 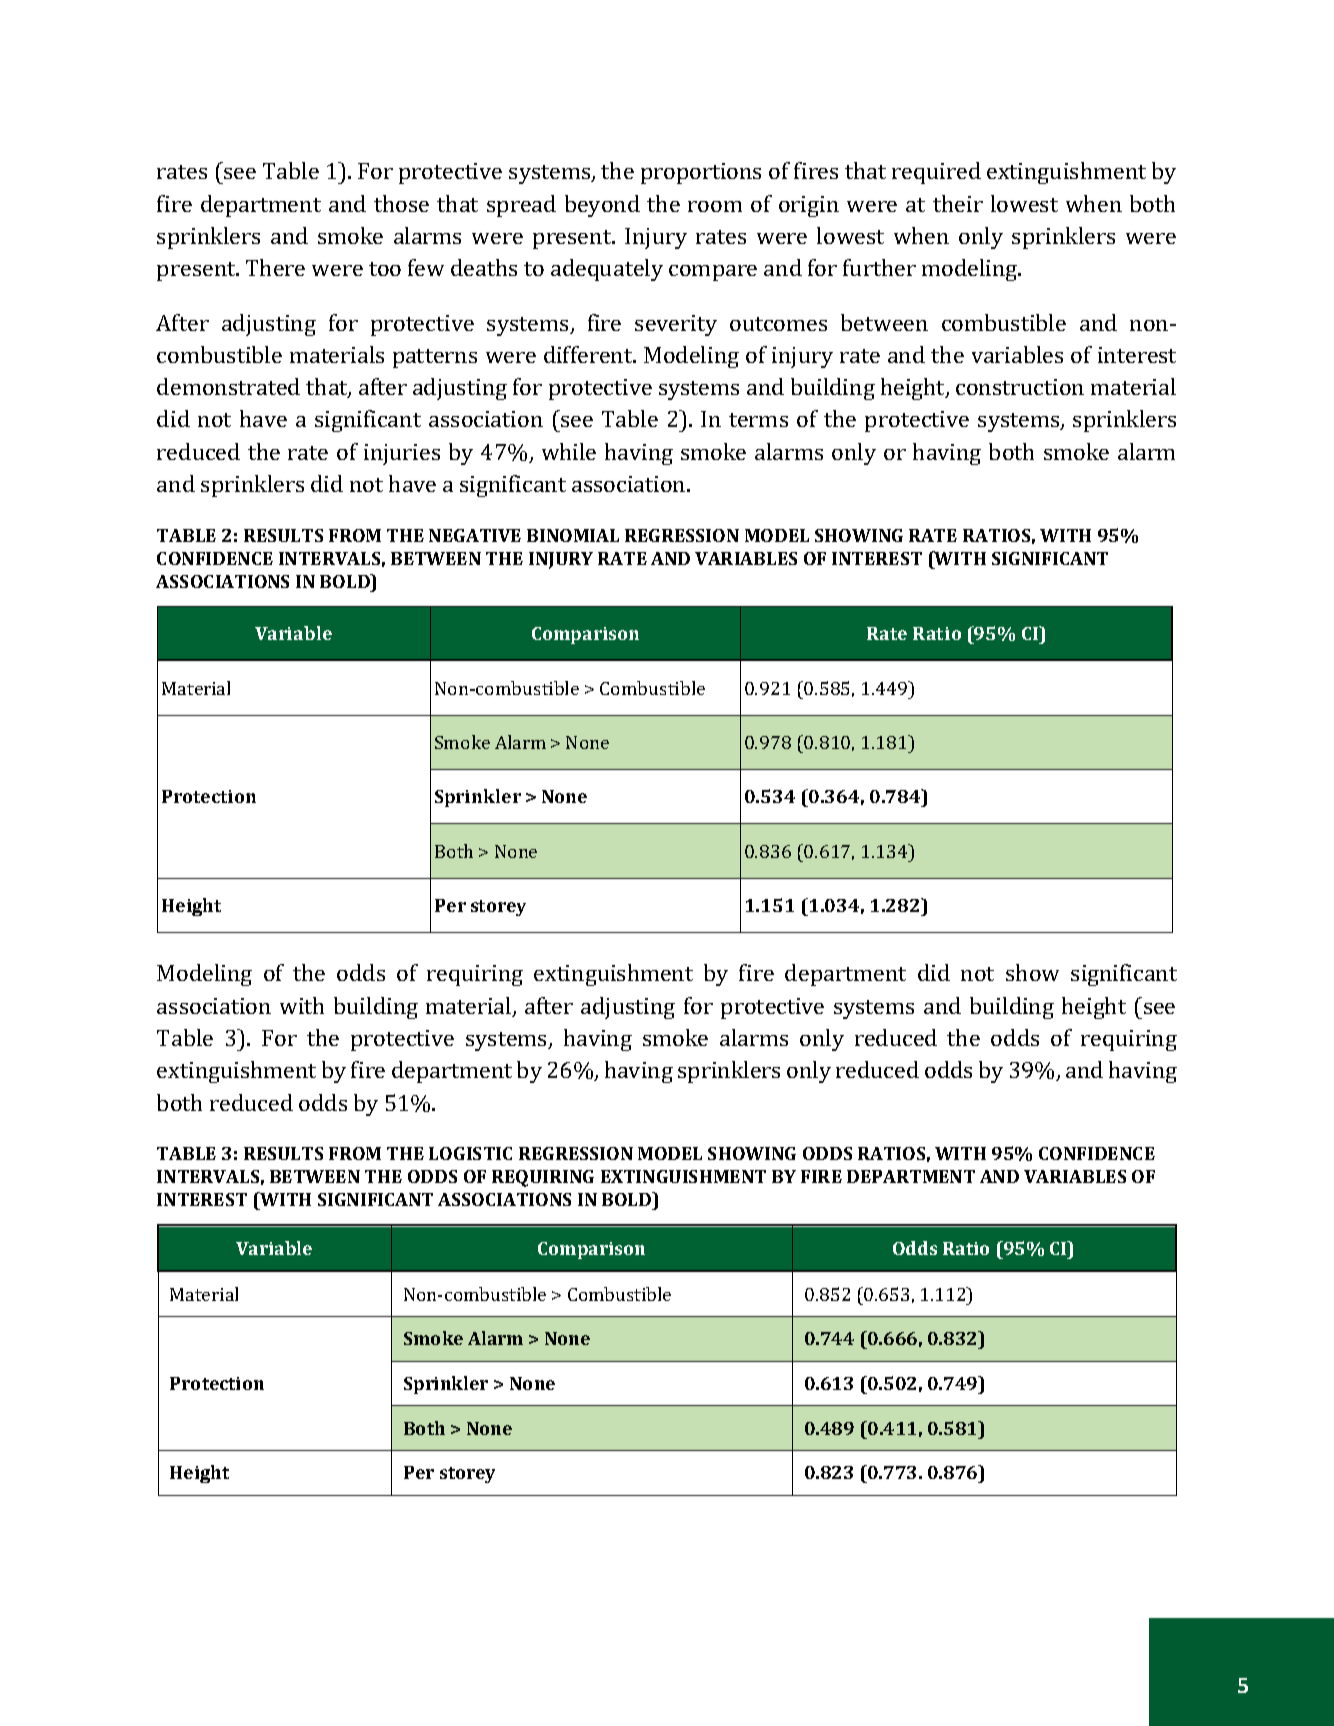 I want to click on BINOMIAL, so click(x=573, y=535).
